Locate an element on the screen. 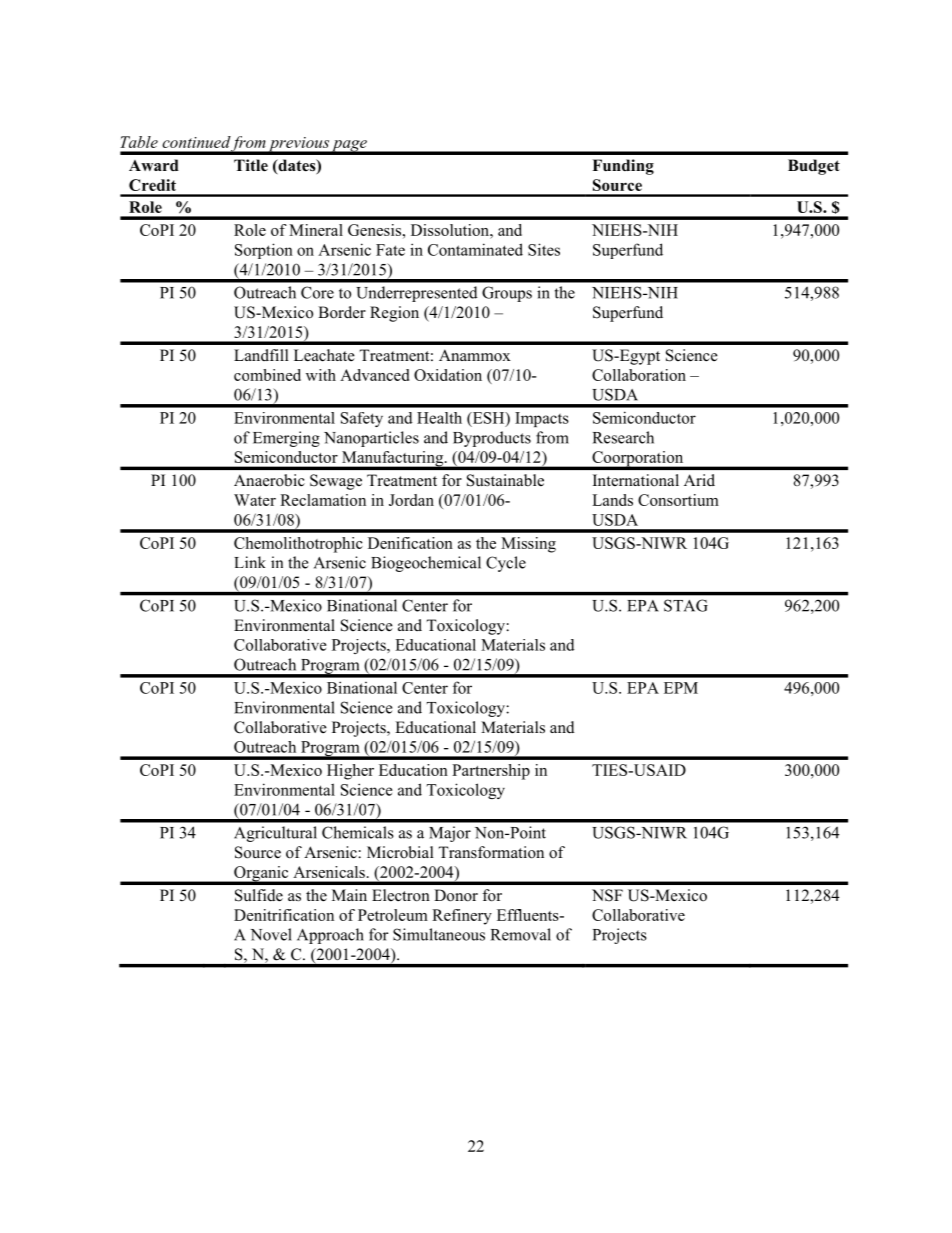 The image size is (952, 1233). Cycle is located at coordinates (506, 564).
